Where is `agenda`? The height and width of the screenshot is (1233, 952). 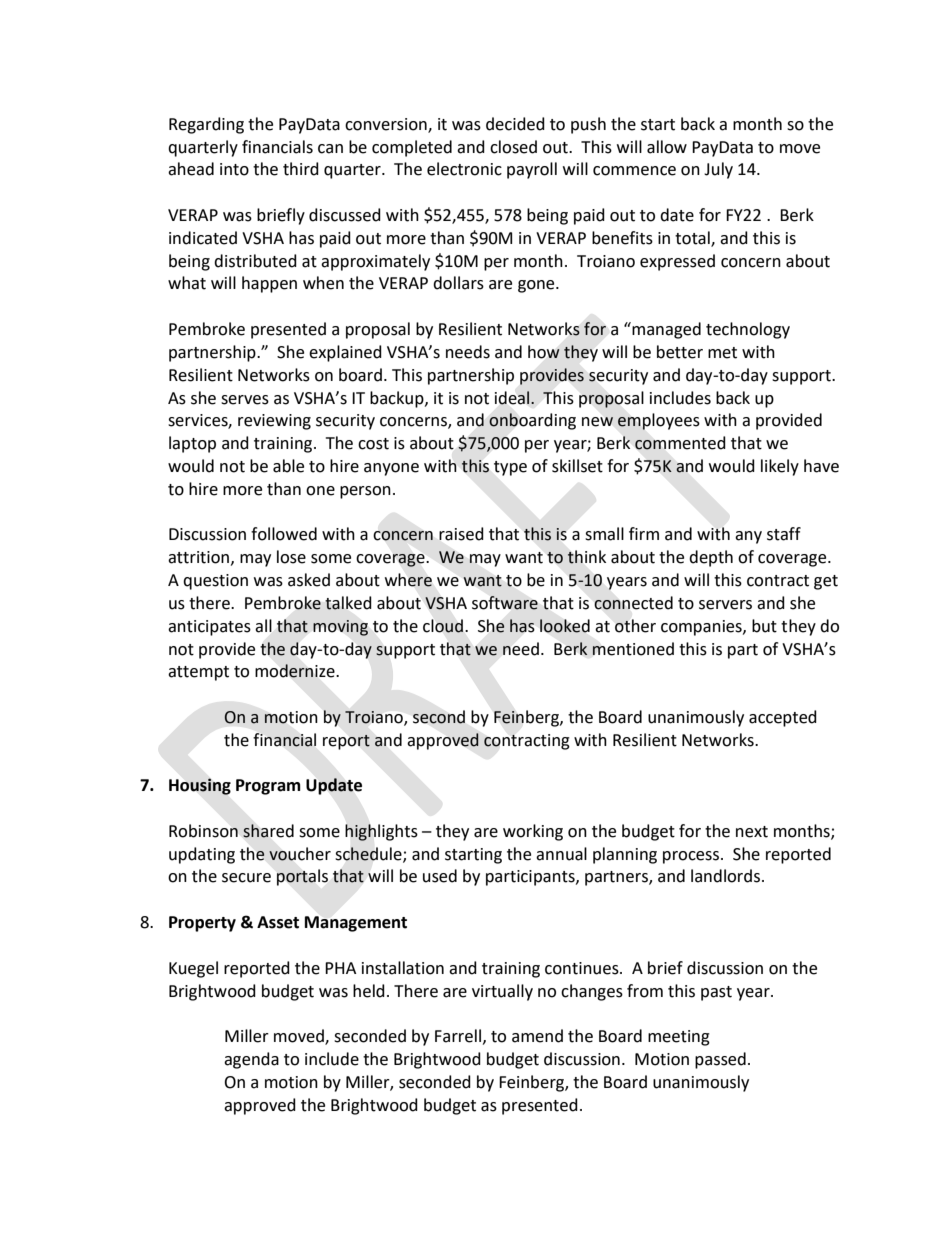 agenda is located at coordinates (251, 1060).
